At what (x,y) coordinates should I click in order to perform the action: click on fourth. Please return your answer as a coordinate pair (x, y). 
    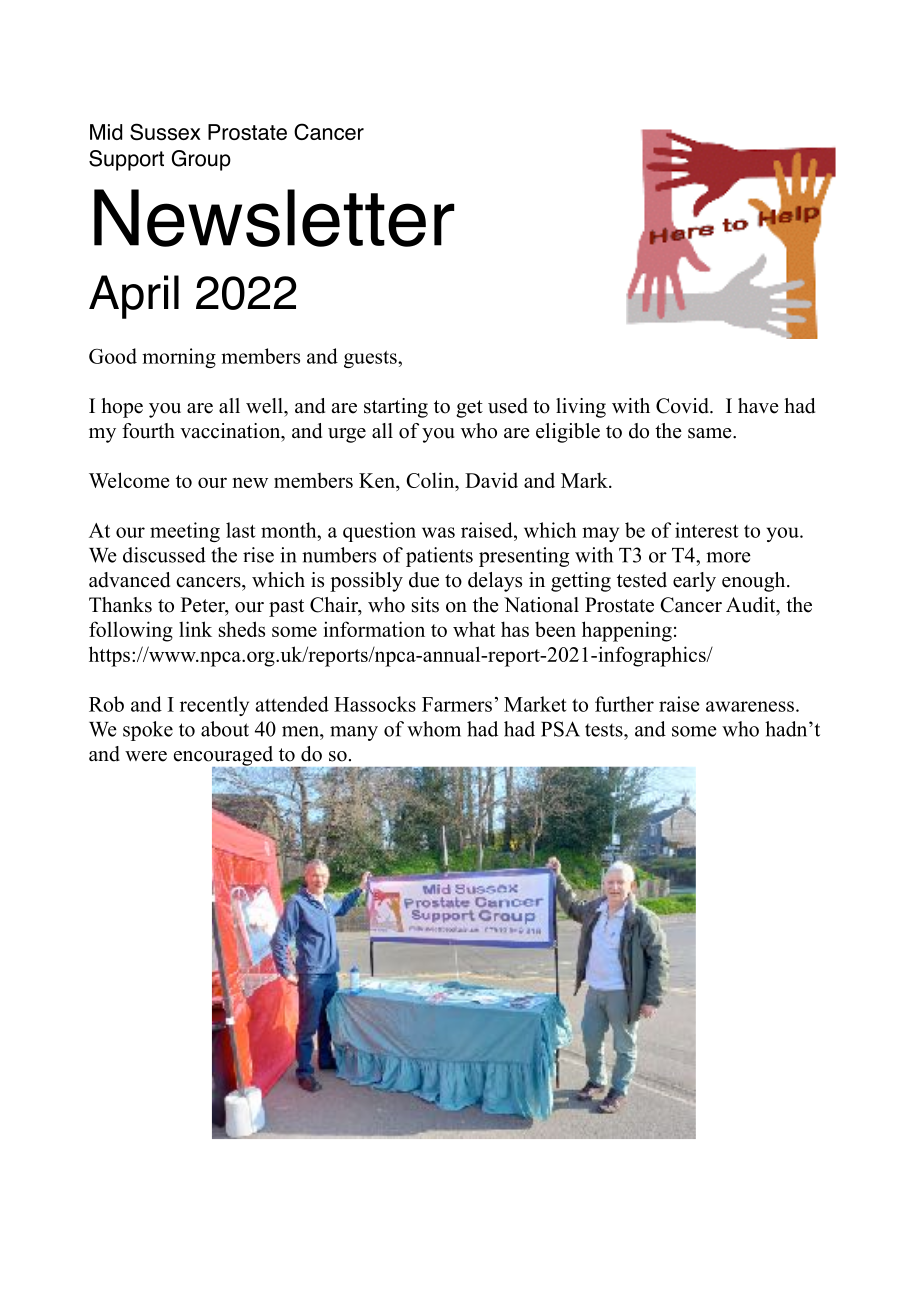
    Looking at the image, I should click on (148, 431).
